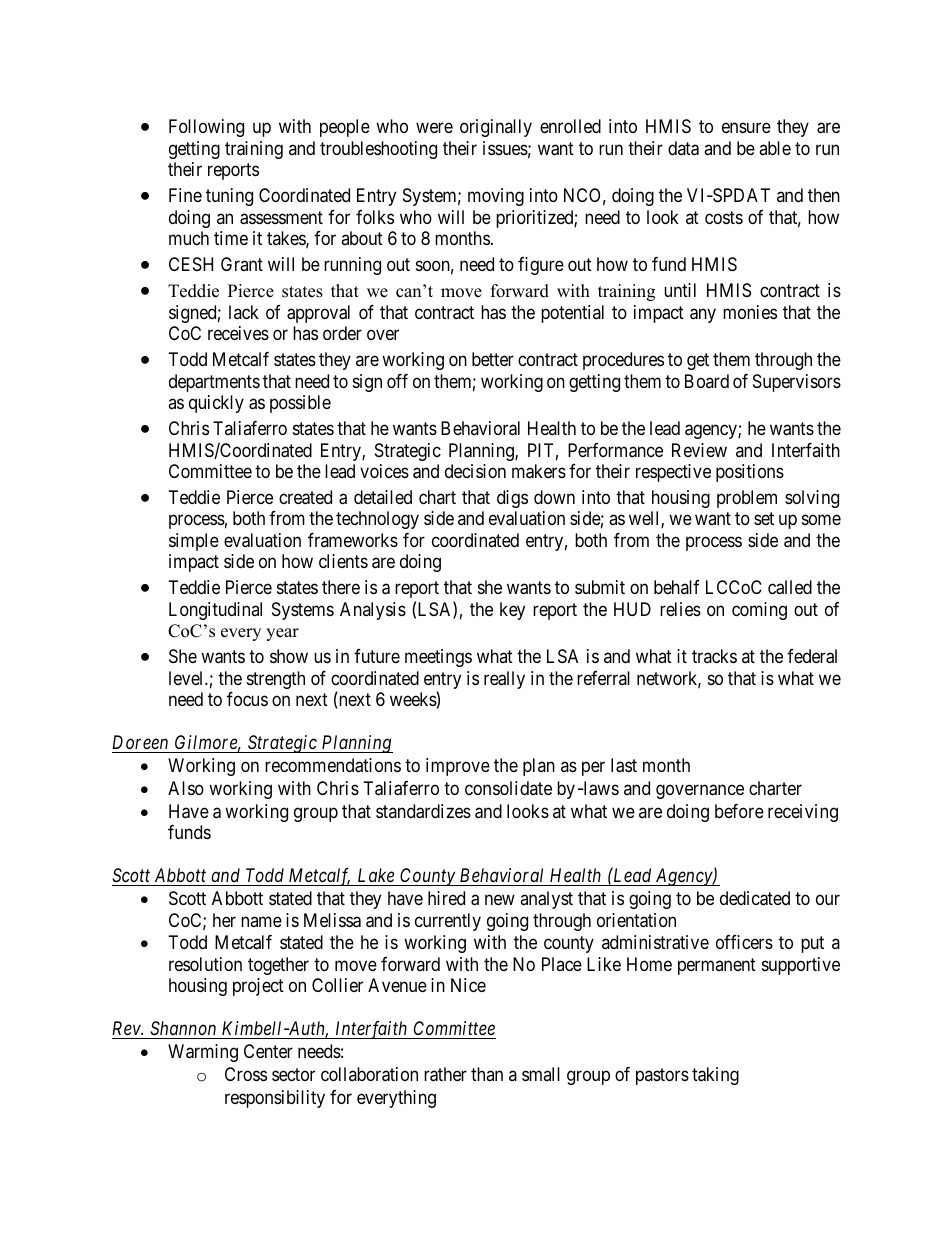 The image size is (952, 1233). Describe the element at coordinates (759, 611) in the page. I see `coming` at that location.
